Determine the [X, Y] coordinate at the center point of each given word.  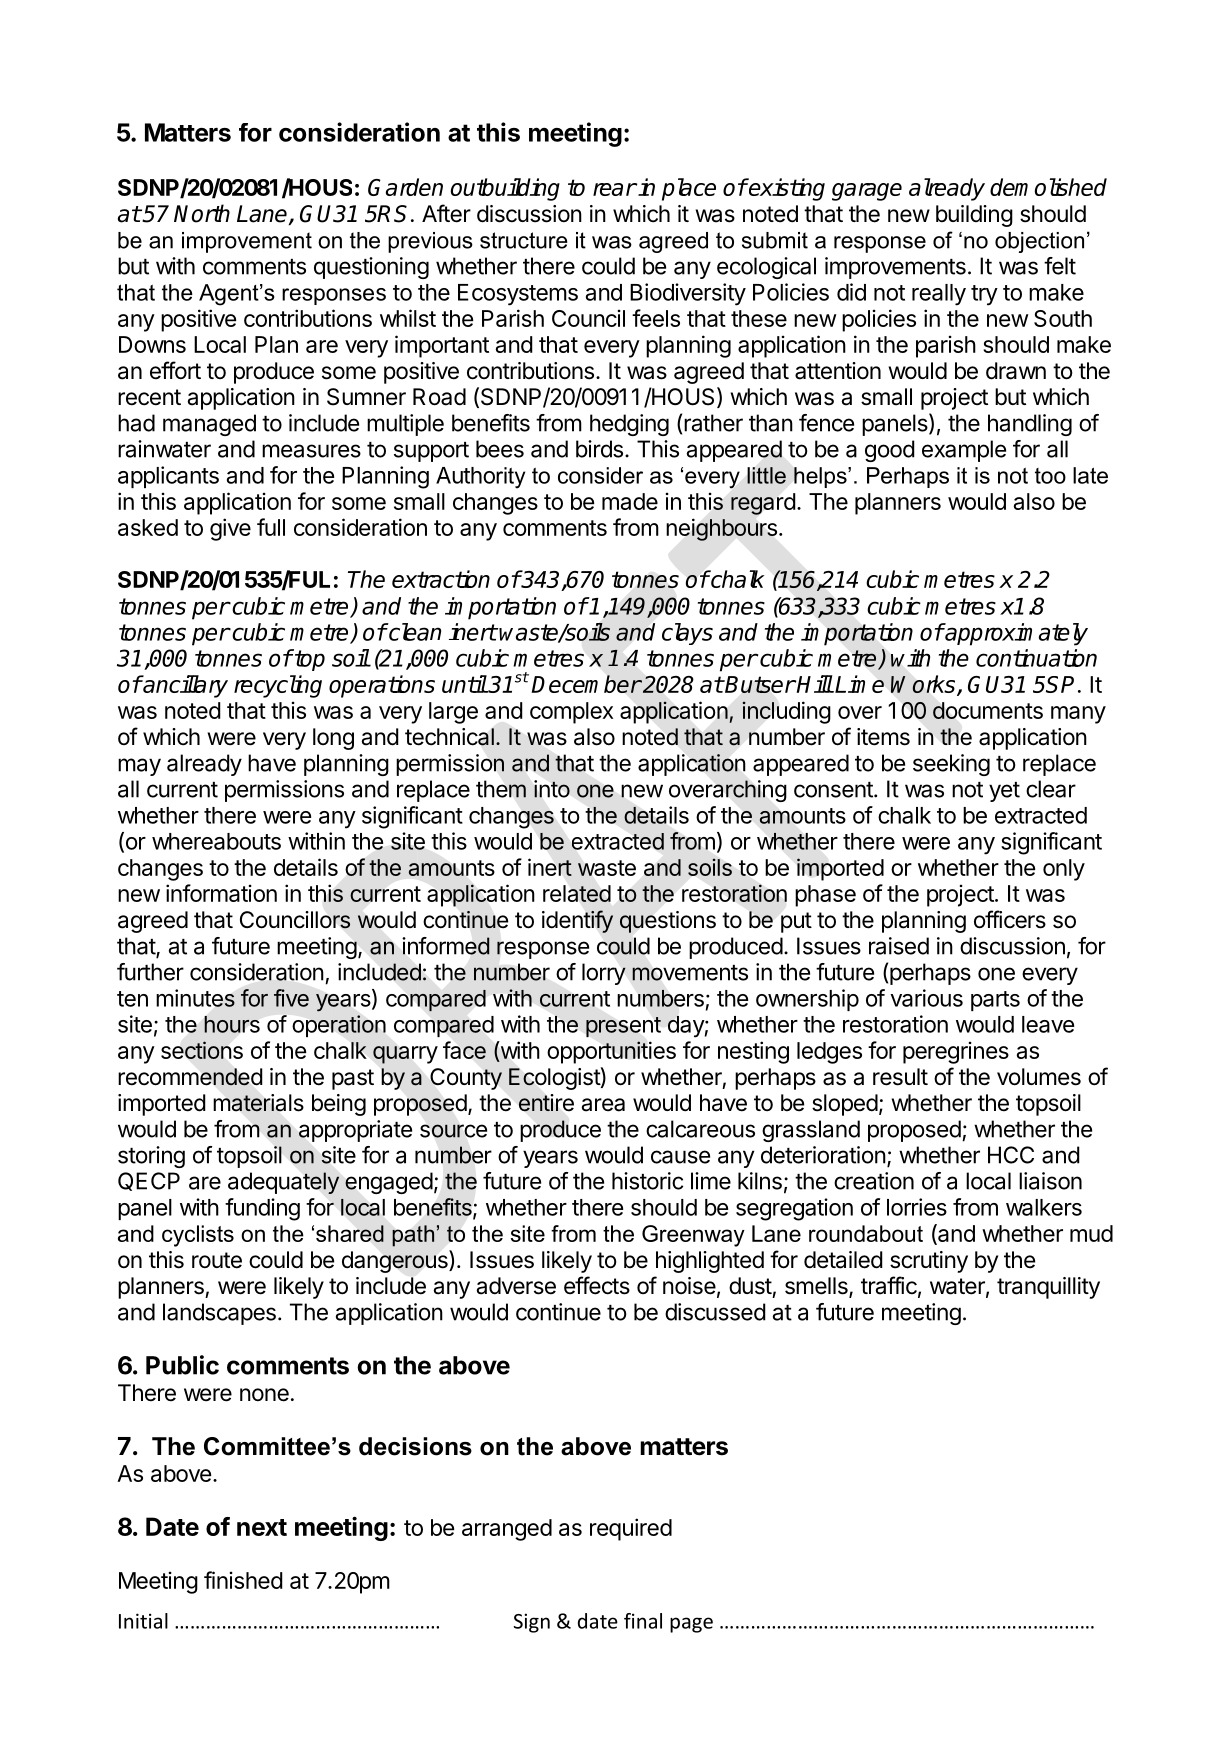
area [603, 1105]
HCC [1011, 1155]
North [202, 213]
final [643, 1621]
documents [988, 710]
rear [614, 189]
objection [1039, 242]
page [691, 1625]
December [586, 684]
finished [243, 1580]
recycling [278, 686]
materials [258, 1103]
